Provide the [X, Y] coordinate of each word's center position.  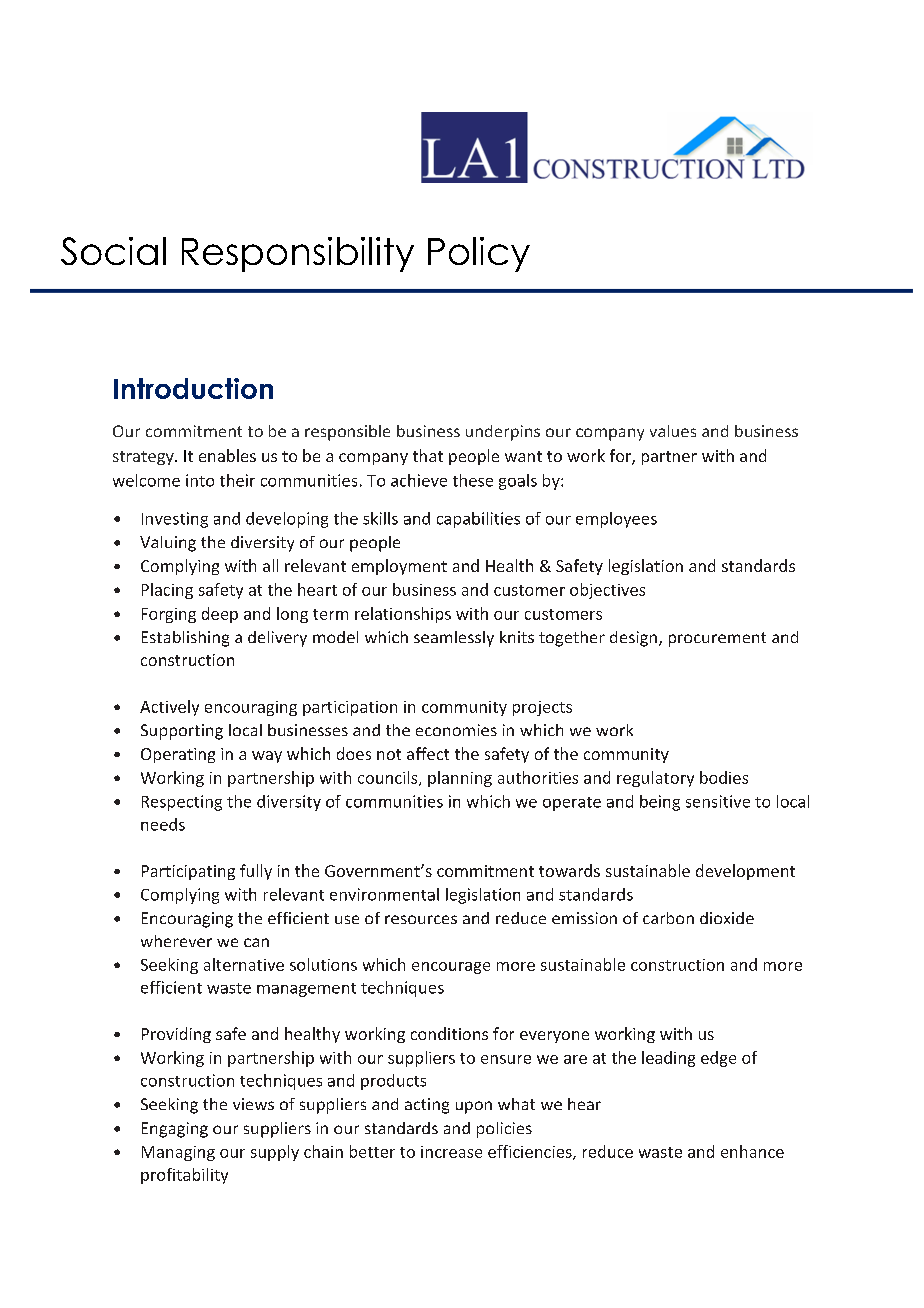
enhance [752, 1151]
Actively [169, 708]
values [673, 431]
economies [456, 730]
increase [451, 1152]
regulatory [655, 779]
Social [113, 251]
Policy [479, 254]
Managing [178, 1153]
